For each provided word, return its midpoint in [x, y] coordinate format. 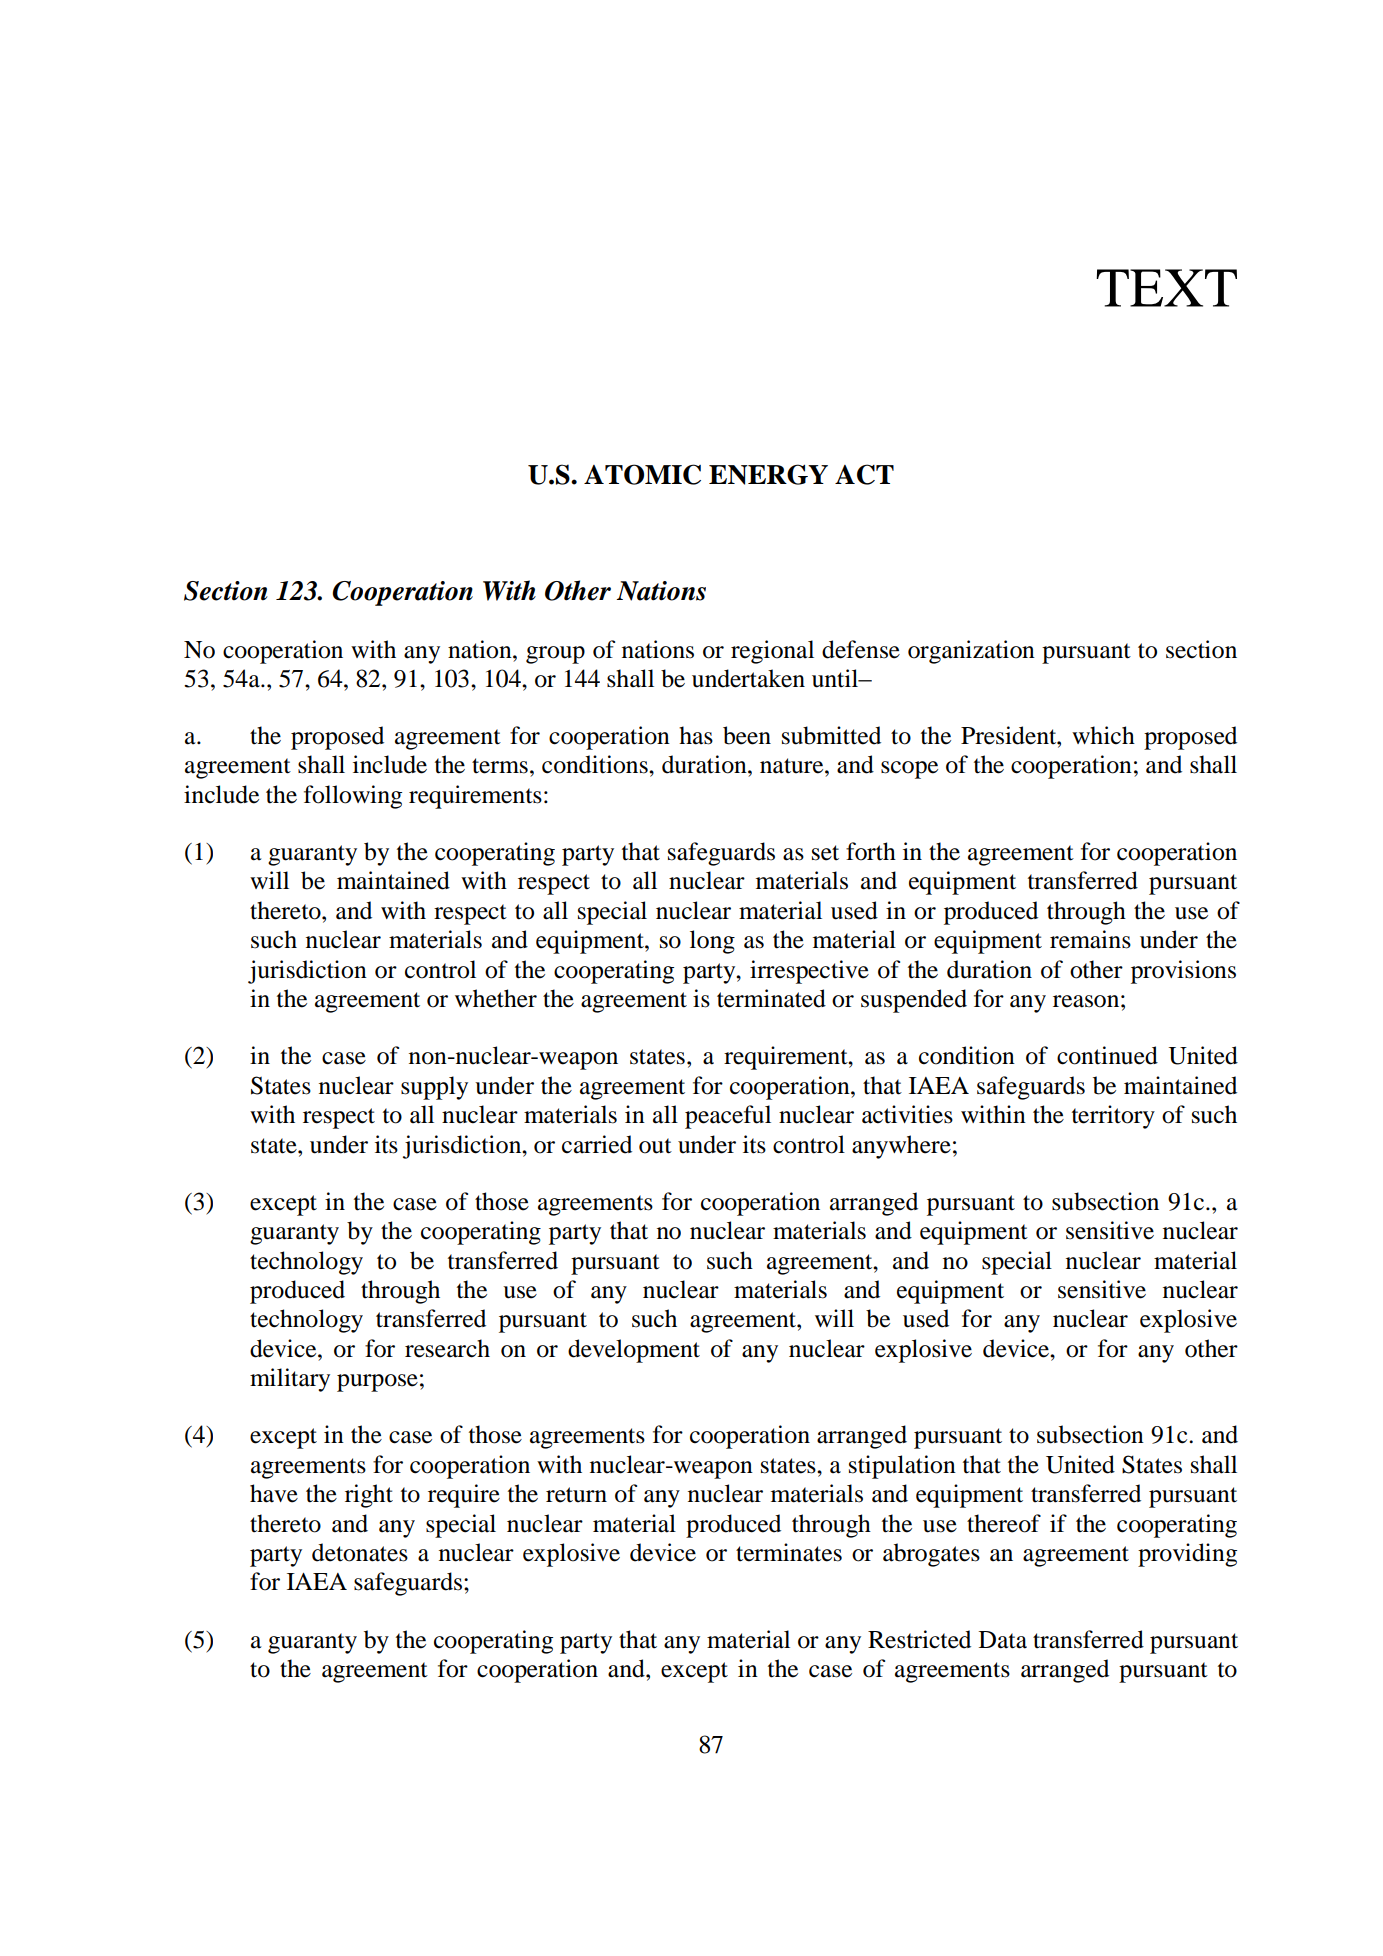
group [555, 655]
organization [971, 652]
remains [1090, 939]
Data [1003, 1640]
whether [496, 998]
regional [772, 652]
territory [1113, 1117]
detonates [360, 1552]
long [712, 942]
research [447, 1348]
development [634, 1351]
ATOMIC [642, 474]
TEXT [1166, 288]
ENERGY [768, 474]
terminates [789, 1552]
